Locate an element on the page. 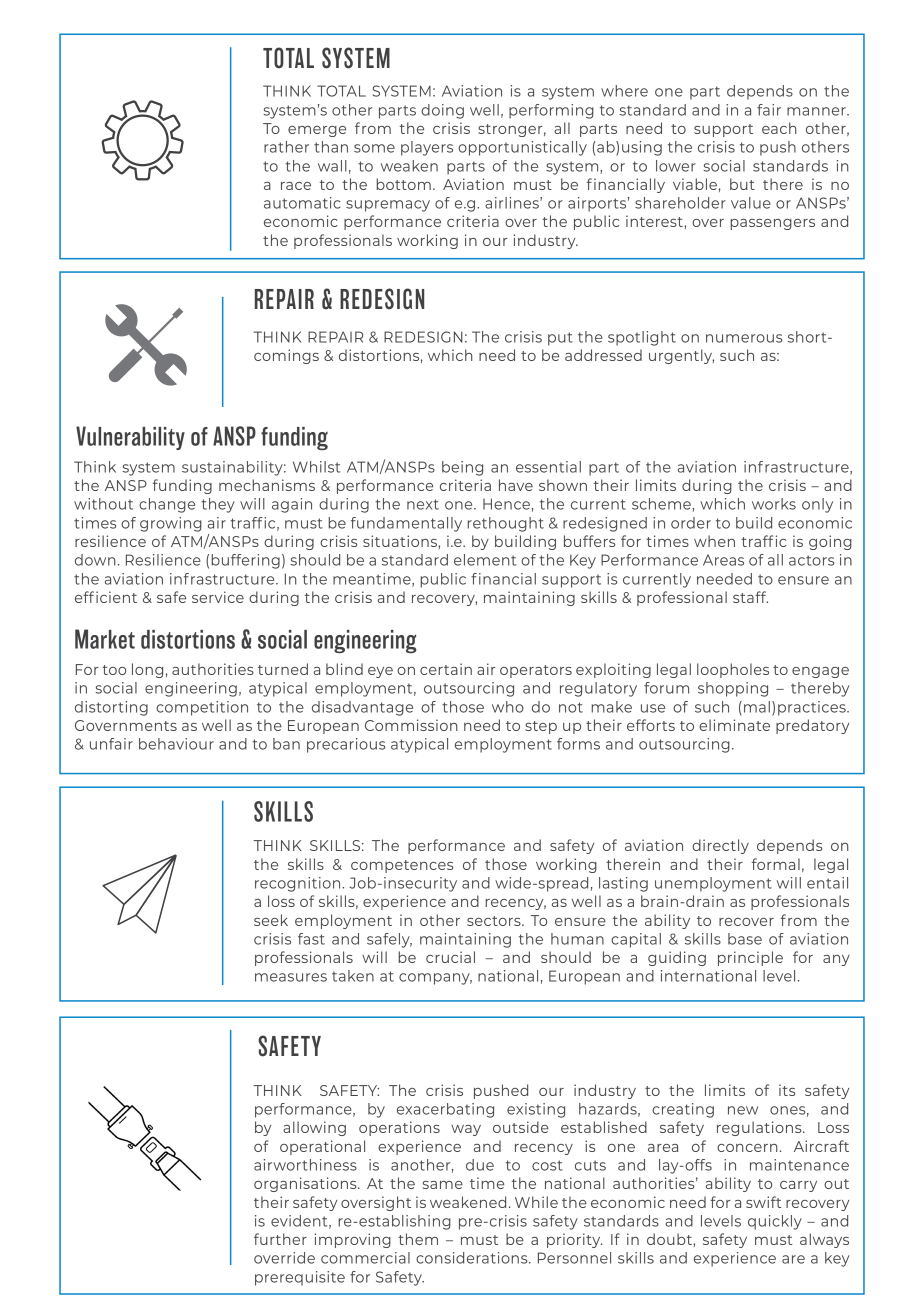 This document has height=1308, width=924. rather is located at coordinates (286, 147).
